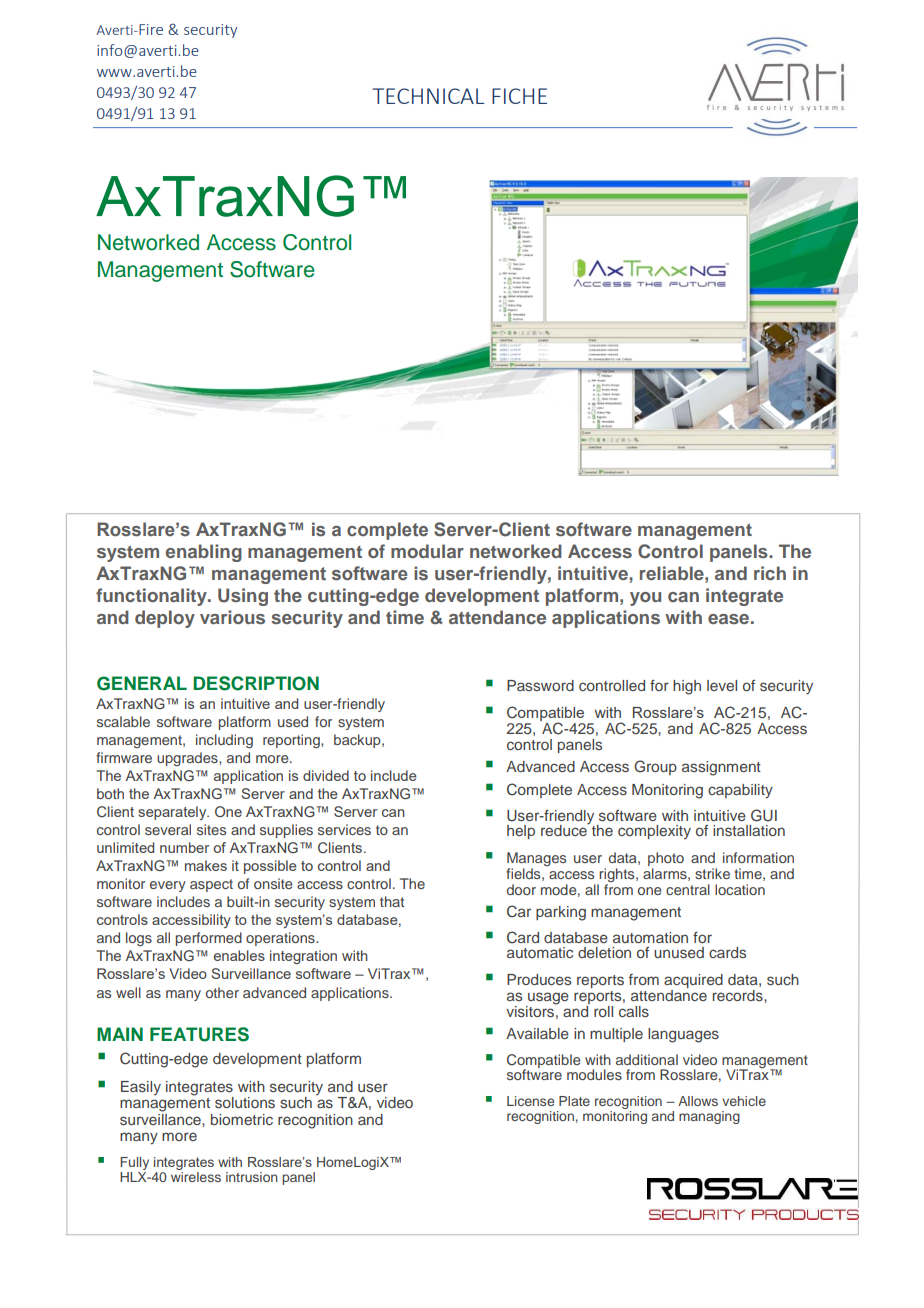 Image resolution: width=924 pixels, height=1308 pixels. I want to click on License, so click(530, 1101).
